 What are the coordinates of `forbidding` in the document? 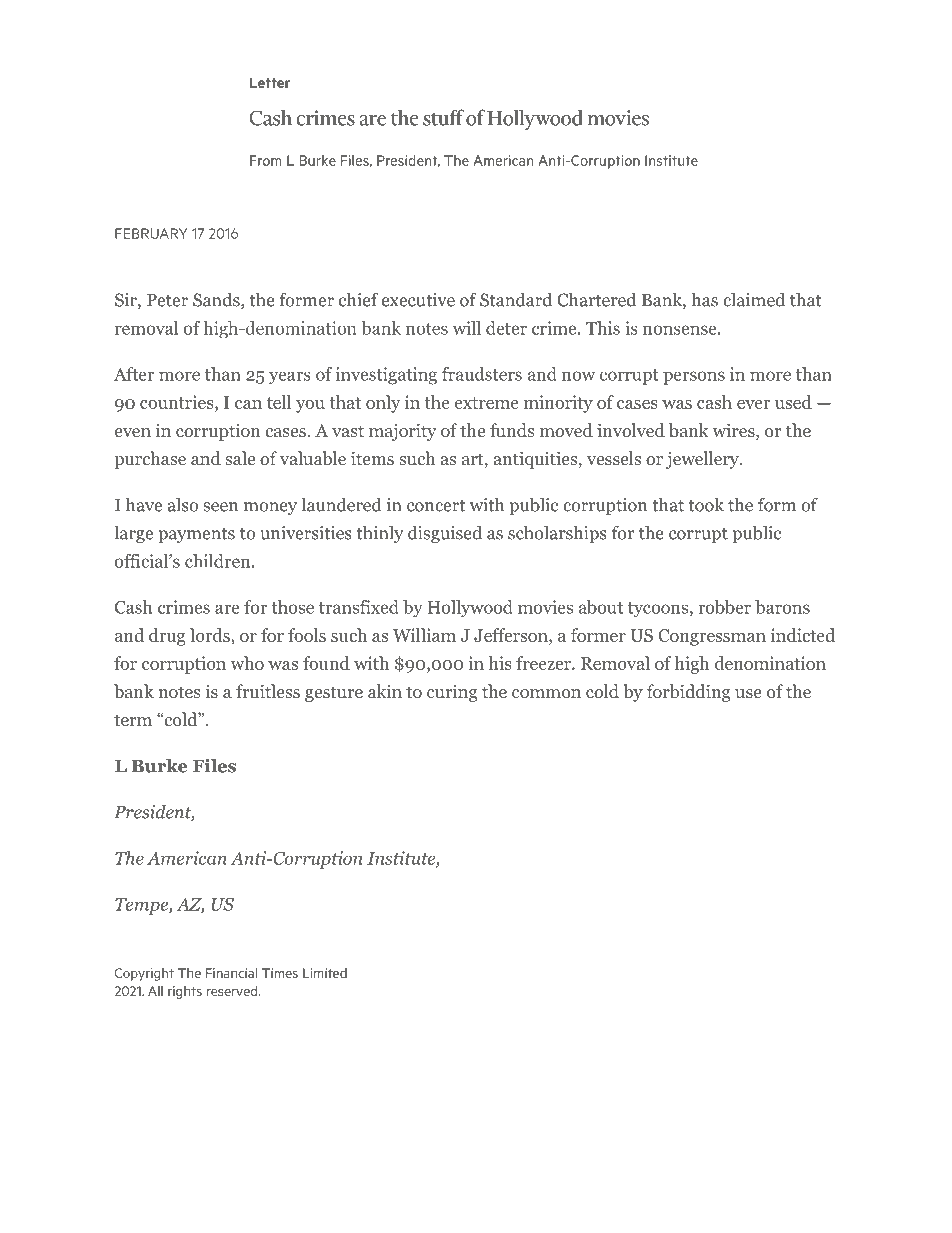 It's located at (688, 693).
